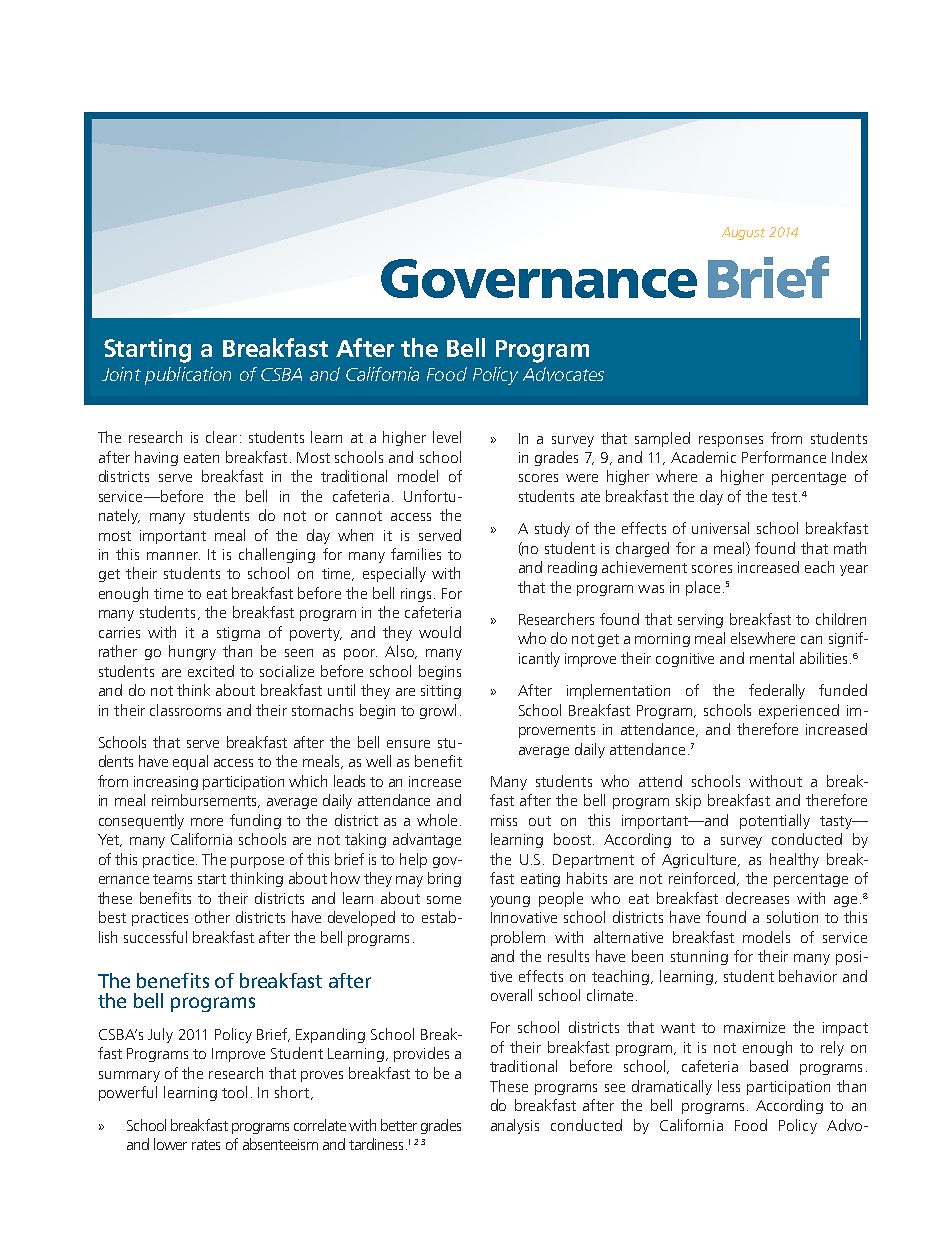 This document has width=952, height=1233. What do you see at coordinates (720, 528) in the document?
I see `universal` at bounding box center [720, 528].
